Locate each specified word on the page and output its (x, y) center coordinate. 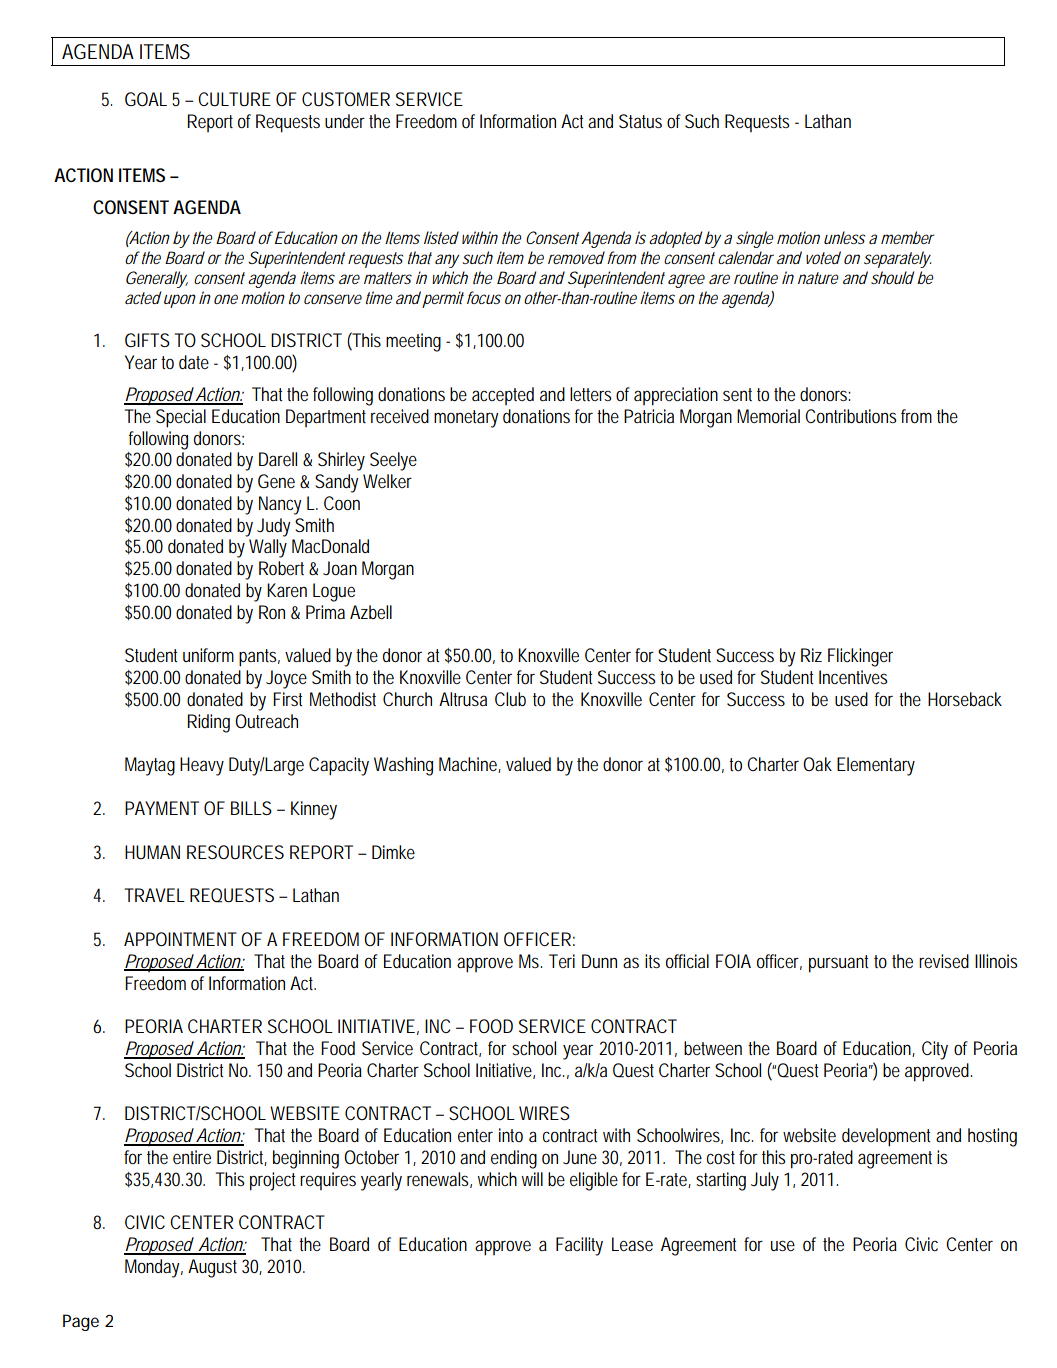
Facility (579, 1246)
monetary (466, 419)
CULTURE (234, 99)
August (212, 1268)
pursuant (838, 964)
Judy (273, 527)
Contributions (851, 416)
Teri (562, 961)
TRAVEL (155, 895)
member (908, 237)
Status (640, 121)
